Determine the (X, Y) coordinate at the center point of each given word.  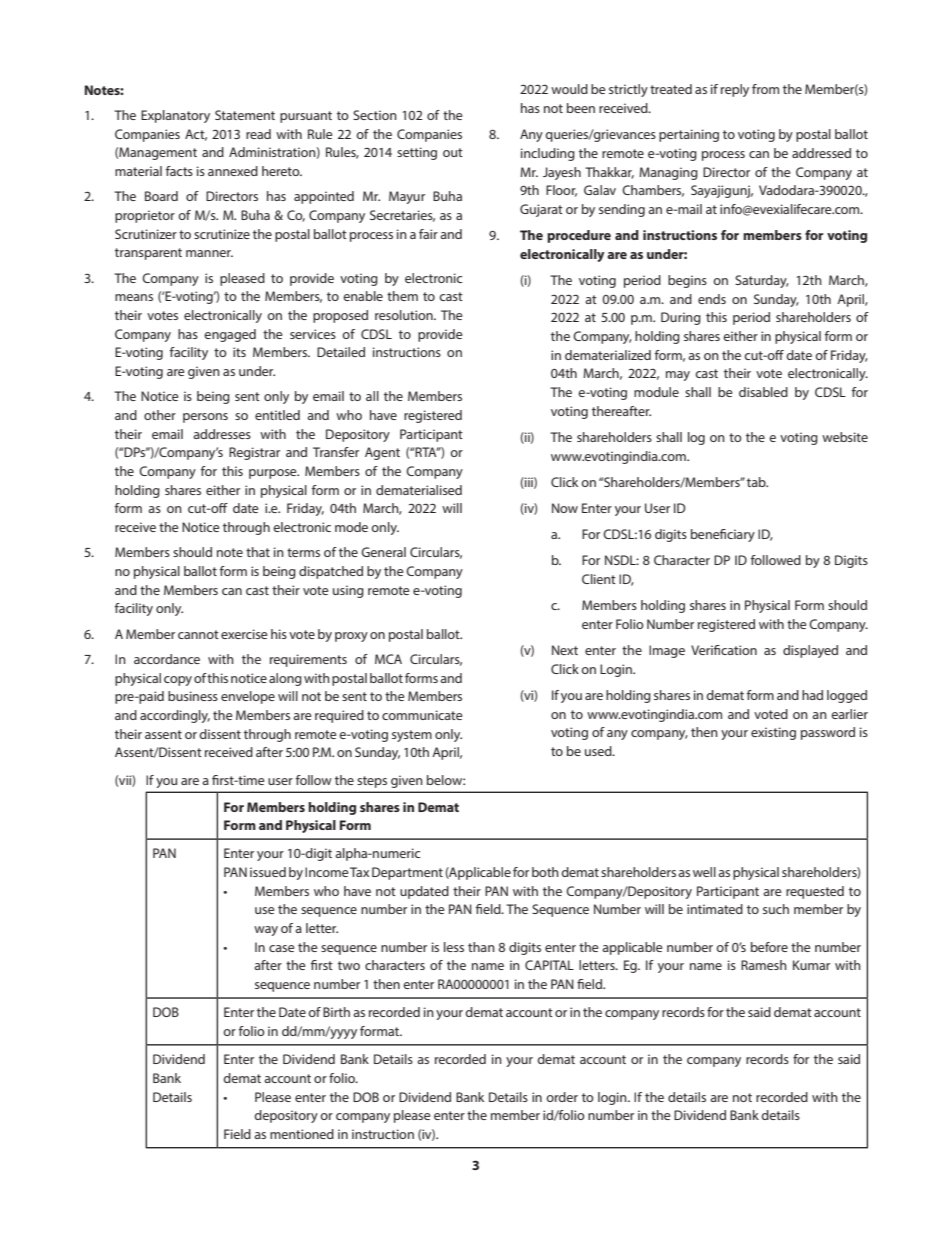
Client (599, 579)
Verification (724, 650)
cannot (198, 634)
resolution (405, 315)
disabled (763, 392)
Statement (245, 115)
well (704, 872)
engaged (230, 335)
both (545, 872)
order (562, 1097)
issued (268, 872)
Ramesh (764, 965)
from (765, 89)
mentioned (302, 1134)
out (453, 152)
